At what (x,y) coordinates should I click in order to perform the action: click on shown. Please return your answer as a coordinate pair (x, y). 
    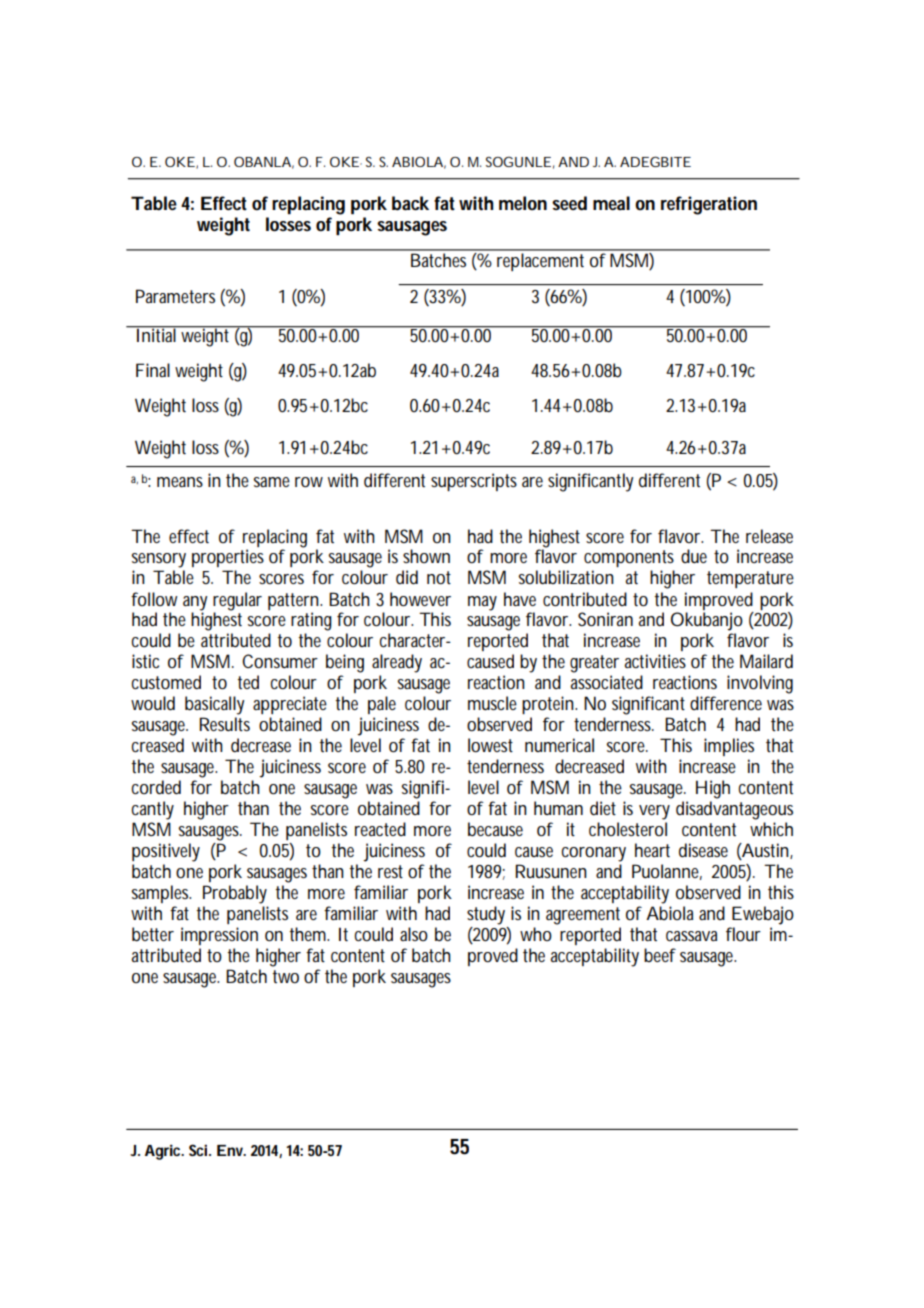
    Looking at the image, I should click on (426, 556).
